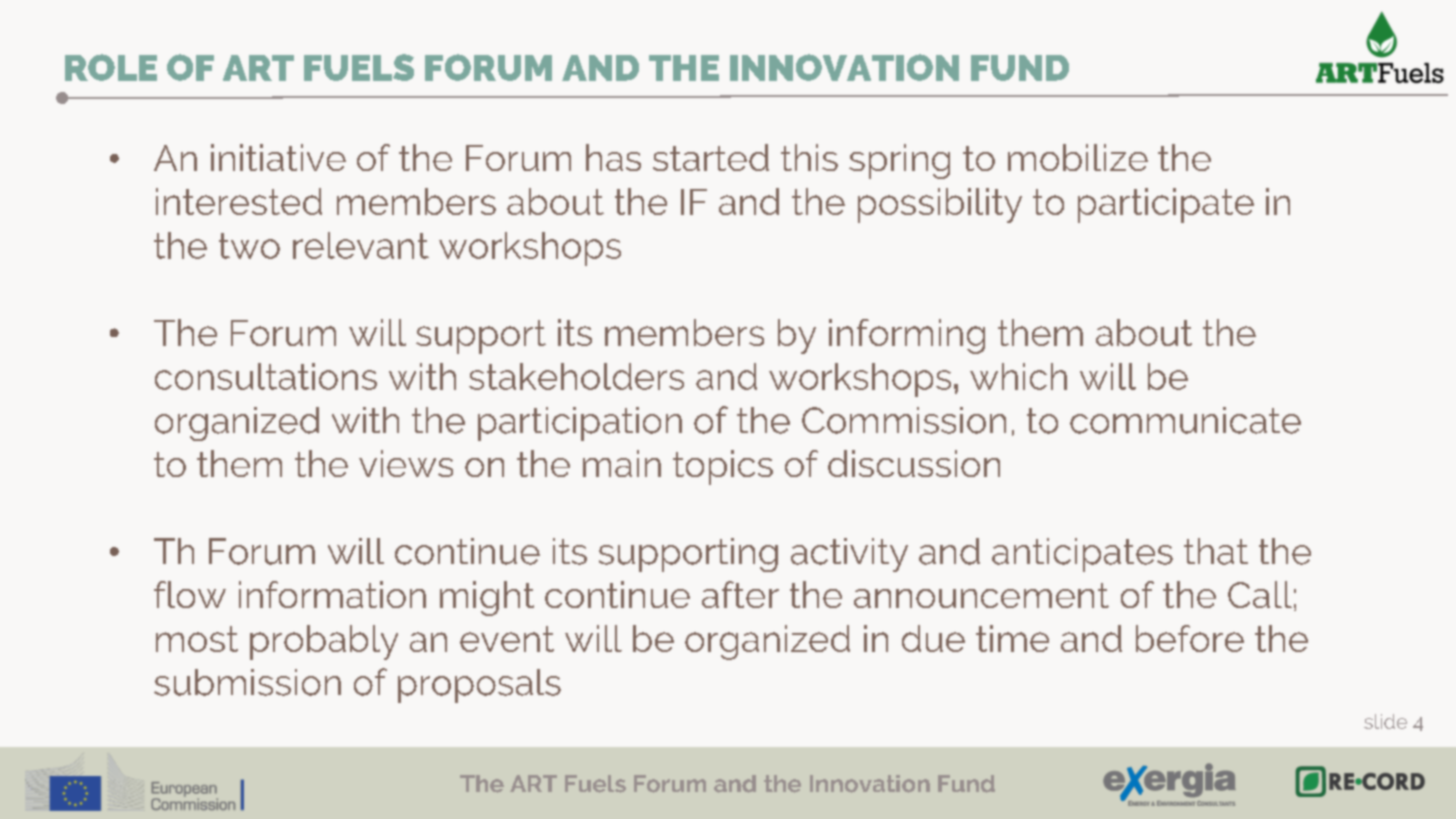 This screenshot has height=819, width=1456. What do you see at coordinates (406, 463) in the screenshot?
I see `views` at bounding box center [406, 463].
